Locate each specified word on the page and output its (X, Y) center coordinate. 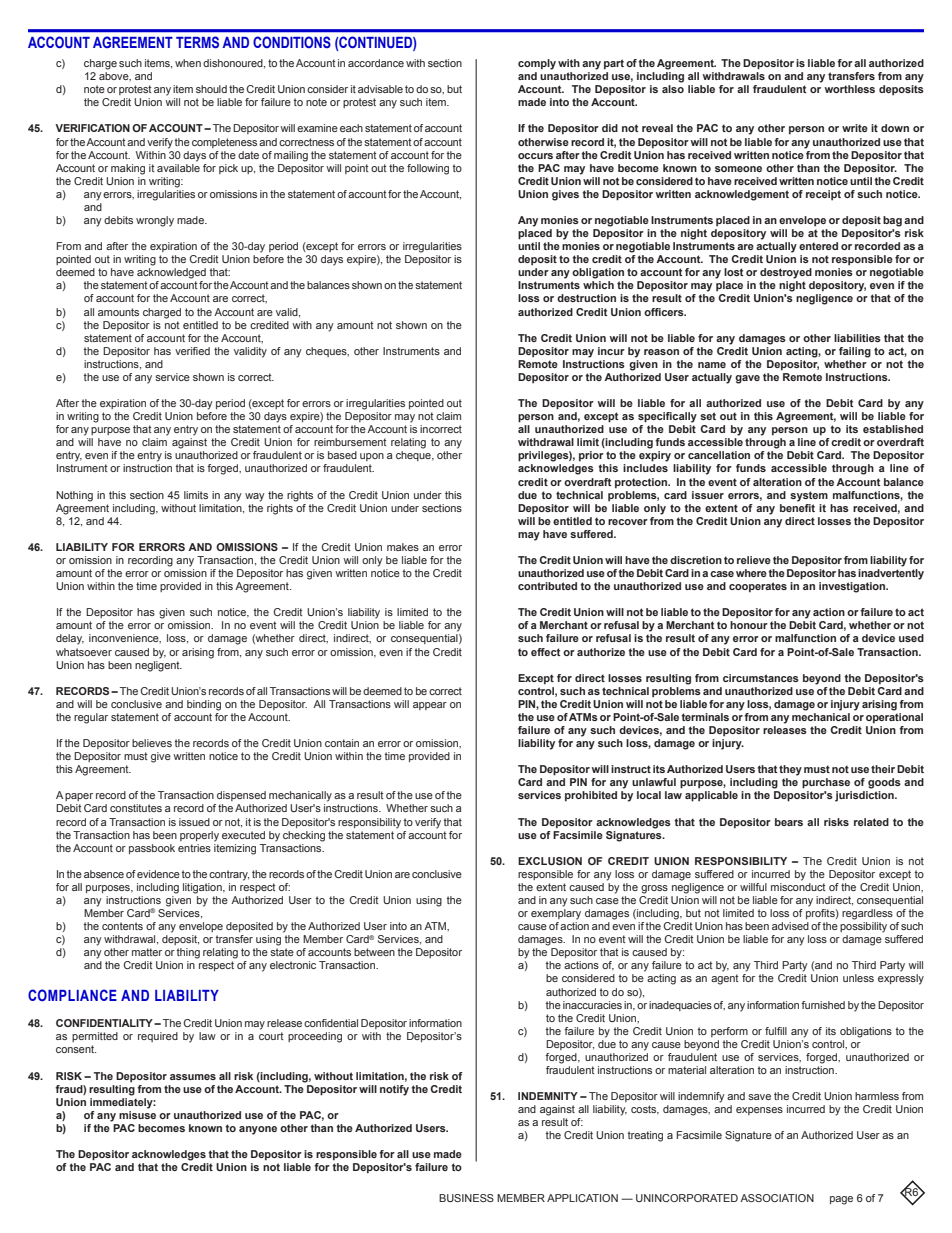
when (188, 63)
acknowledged (171, 273)
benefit (797, 506)
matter (147, 952)
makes (403, 547)
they (790, 770)
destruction (586, 298)
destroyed (786, 273)
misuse (137, 1115)
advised (790, 926)
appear (430, 706)
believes (152, 743)
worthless (850, 89)
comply (537, 64)
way (255, 497)
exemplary (556, 914)
